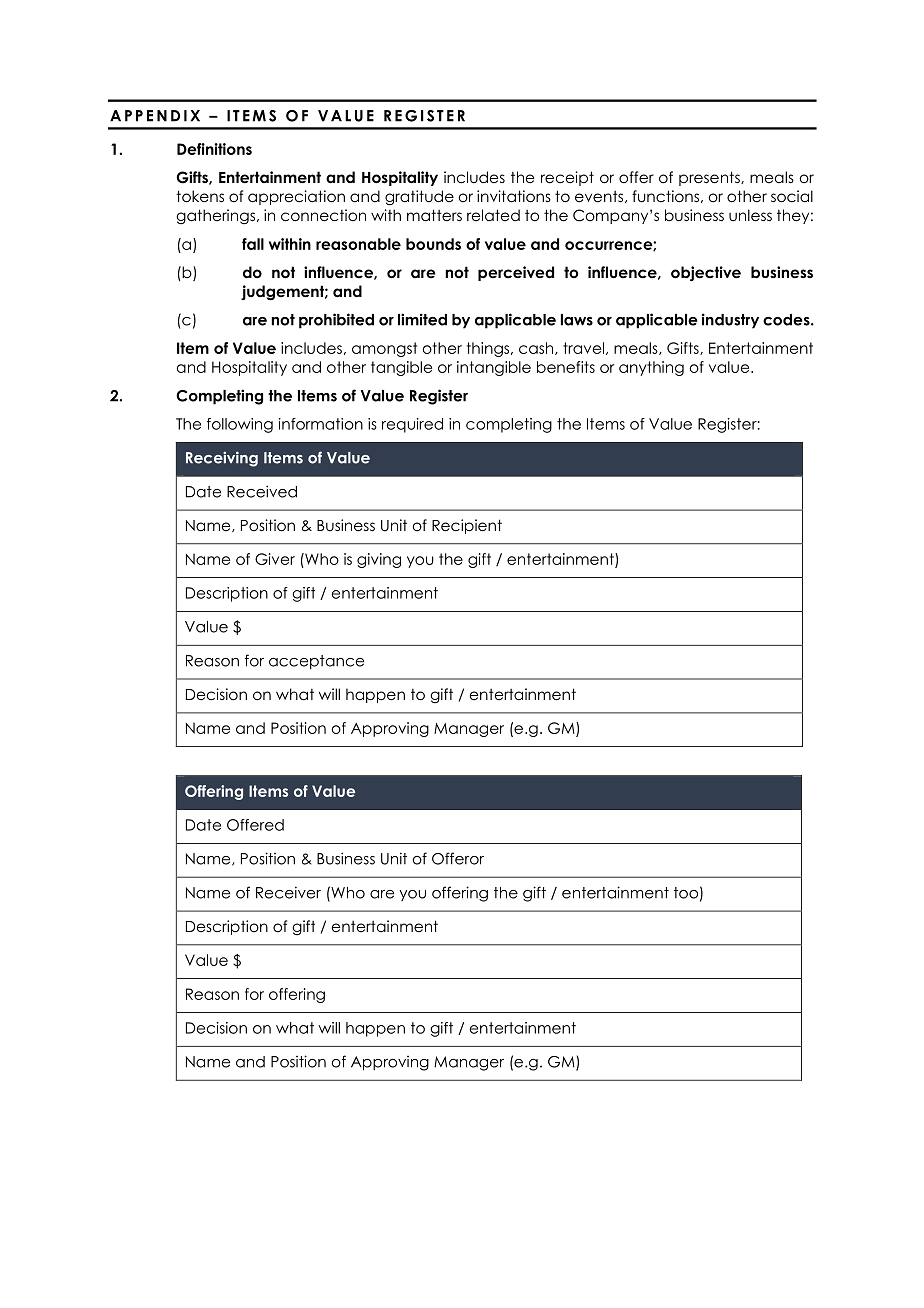 Image resolution: width=924 pixels, height=1308 pixels. Describe the element at coordinates (262, 491) in the page. I see `Received` at that location.
